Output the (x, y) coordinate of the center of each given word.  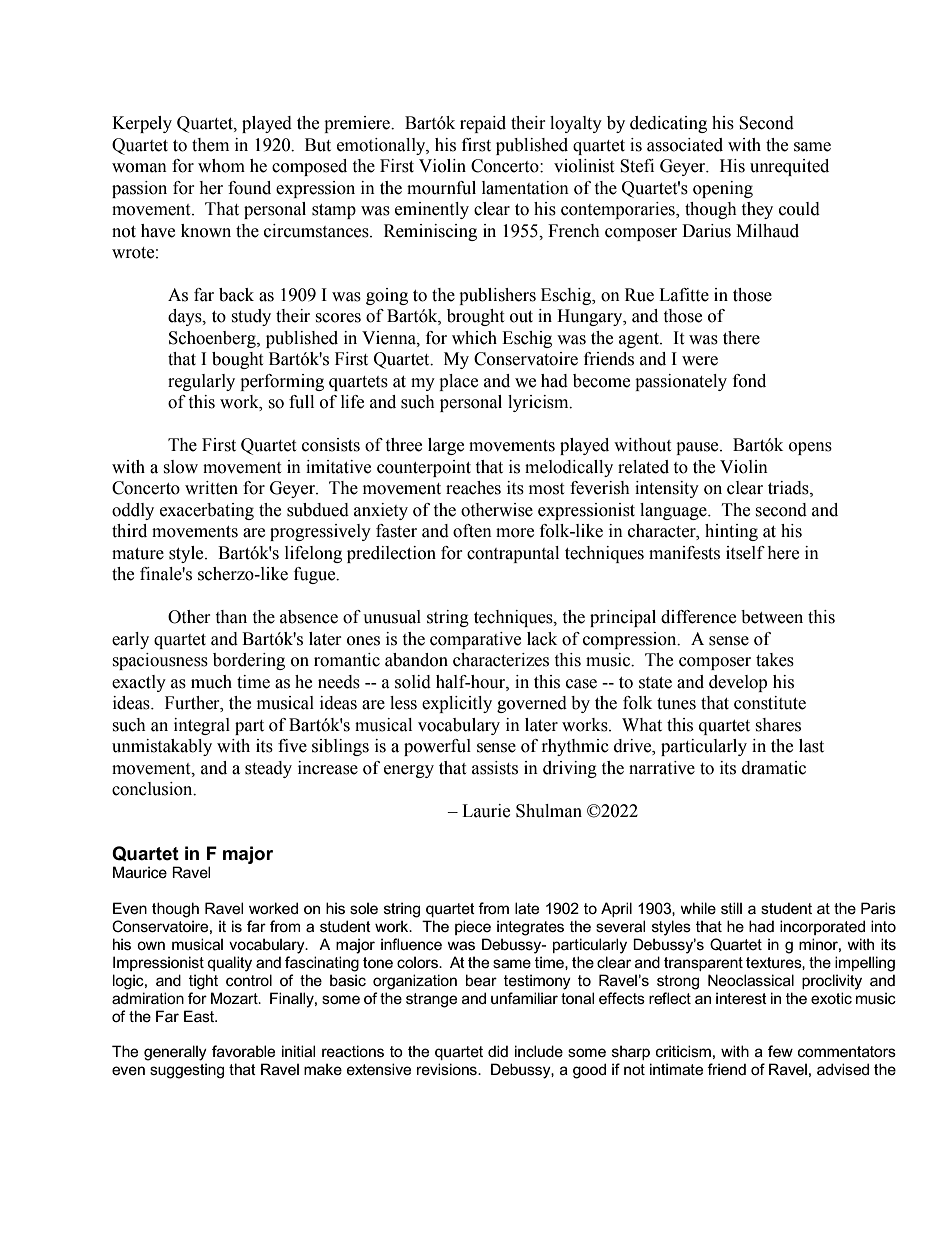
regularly (201, 382)
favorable (243, 1051)
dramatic (774, 768)
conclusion (153, 789)
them (210, 145)
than (231, 617)
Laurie (486, 811)
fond (749, 381)
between (772, 617)
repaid (483, 124)
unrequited (789, 167)
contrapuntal (513, 554)
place (458, 382)
